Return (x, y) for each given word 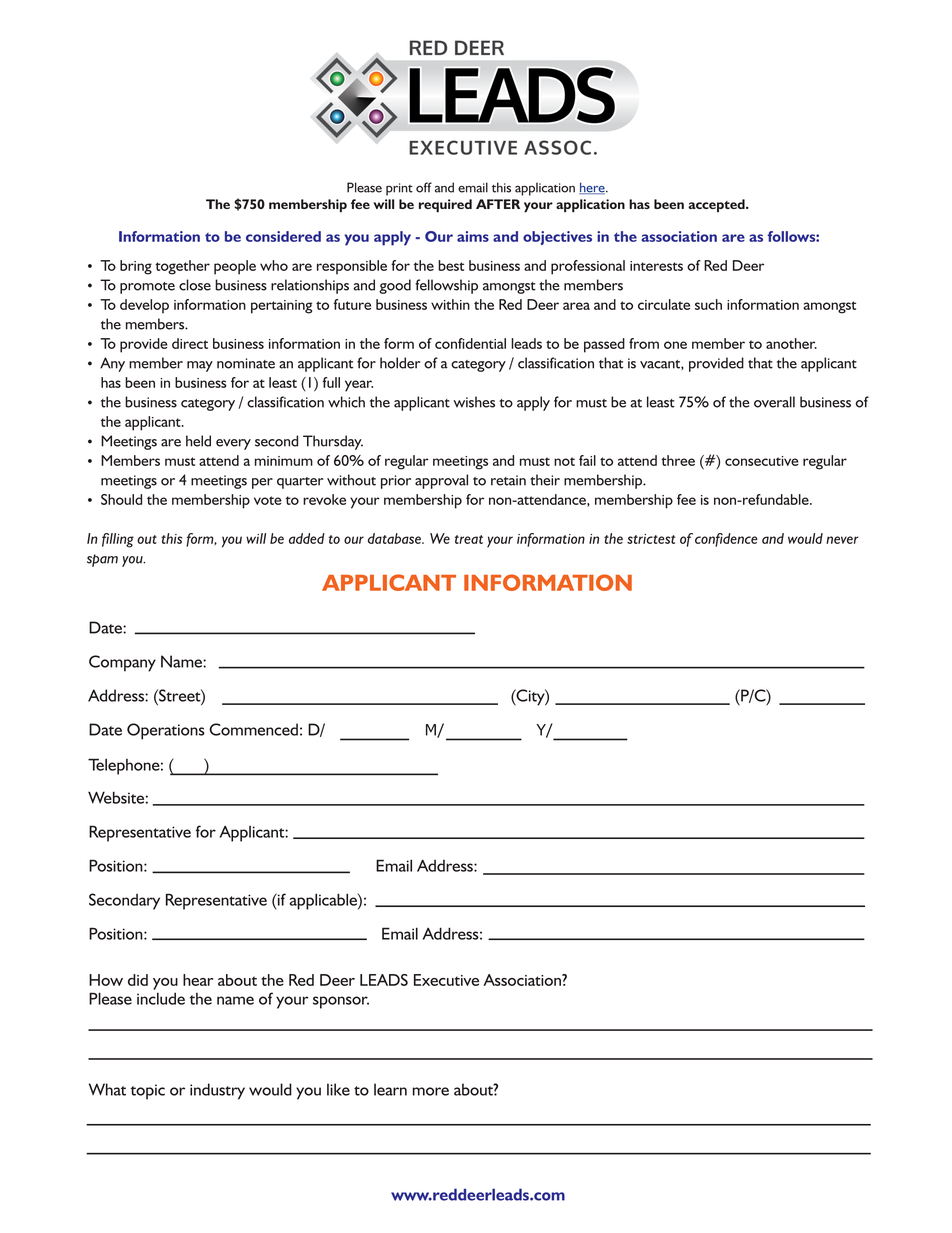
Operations (166, 731)
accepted (717, 205)
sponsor (341, 1002)
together (182, 267)
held (198, 441)
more (431, 1091)
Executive (446, 980)
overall (774, 402)
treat (469, 539)
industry (217, 1091)
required (445, 206)
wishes (474, 402)
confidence (726, 540)
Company (122, 663)
